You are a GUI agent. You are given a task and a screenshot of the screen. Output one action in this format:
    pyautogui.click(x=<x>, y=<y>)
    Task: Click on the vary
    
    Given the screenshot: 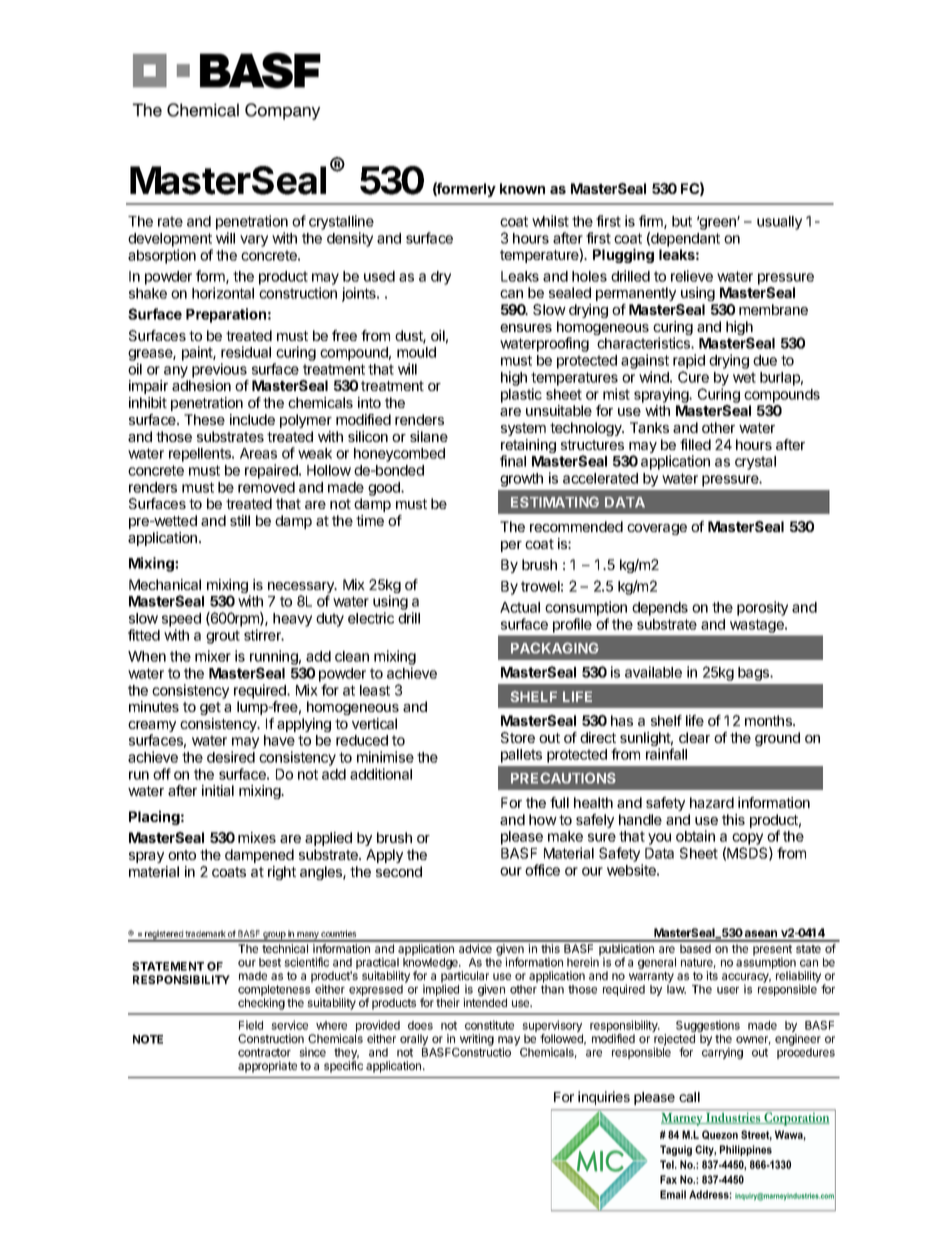 What is the action you would take?
    pyautogui.click(x=254, y=241)
